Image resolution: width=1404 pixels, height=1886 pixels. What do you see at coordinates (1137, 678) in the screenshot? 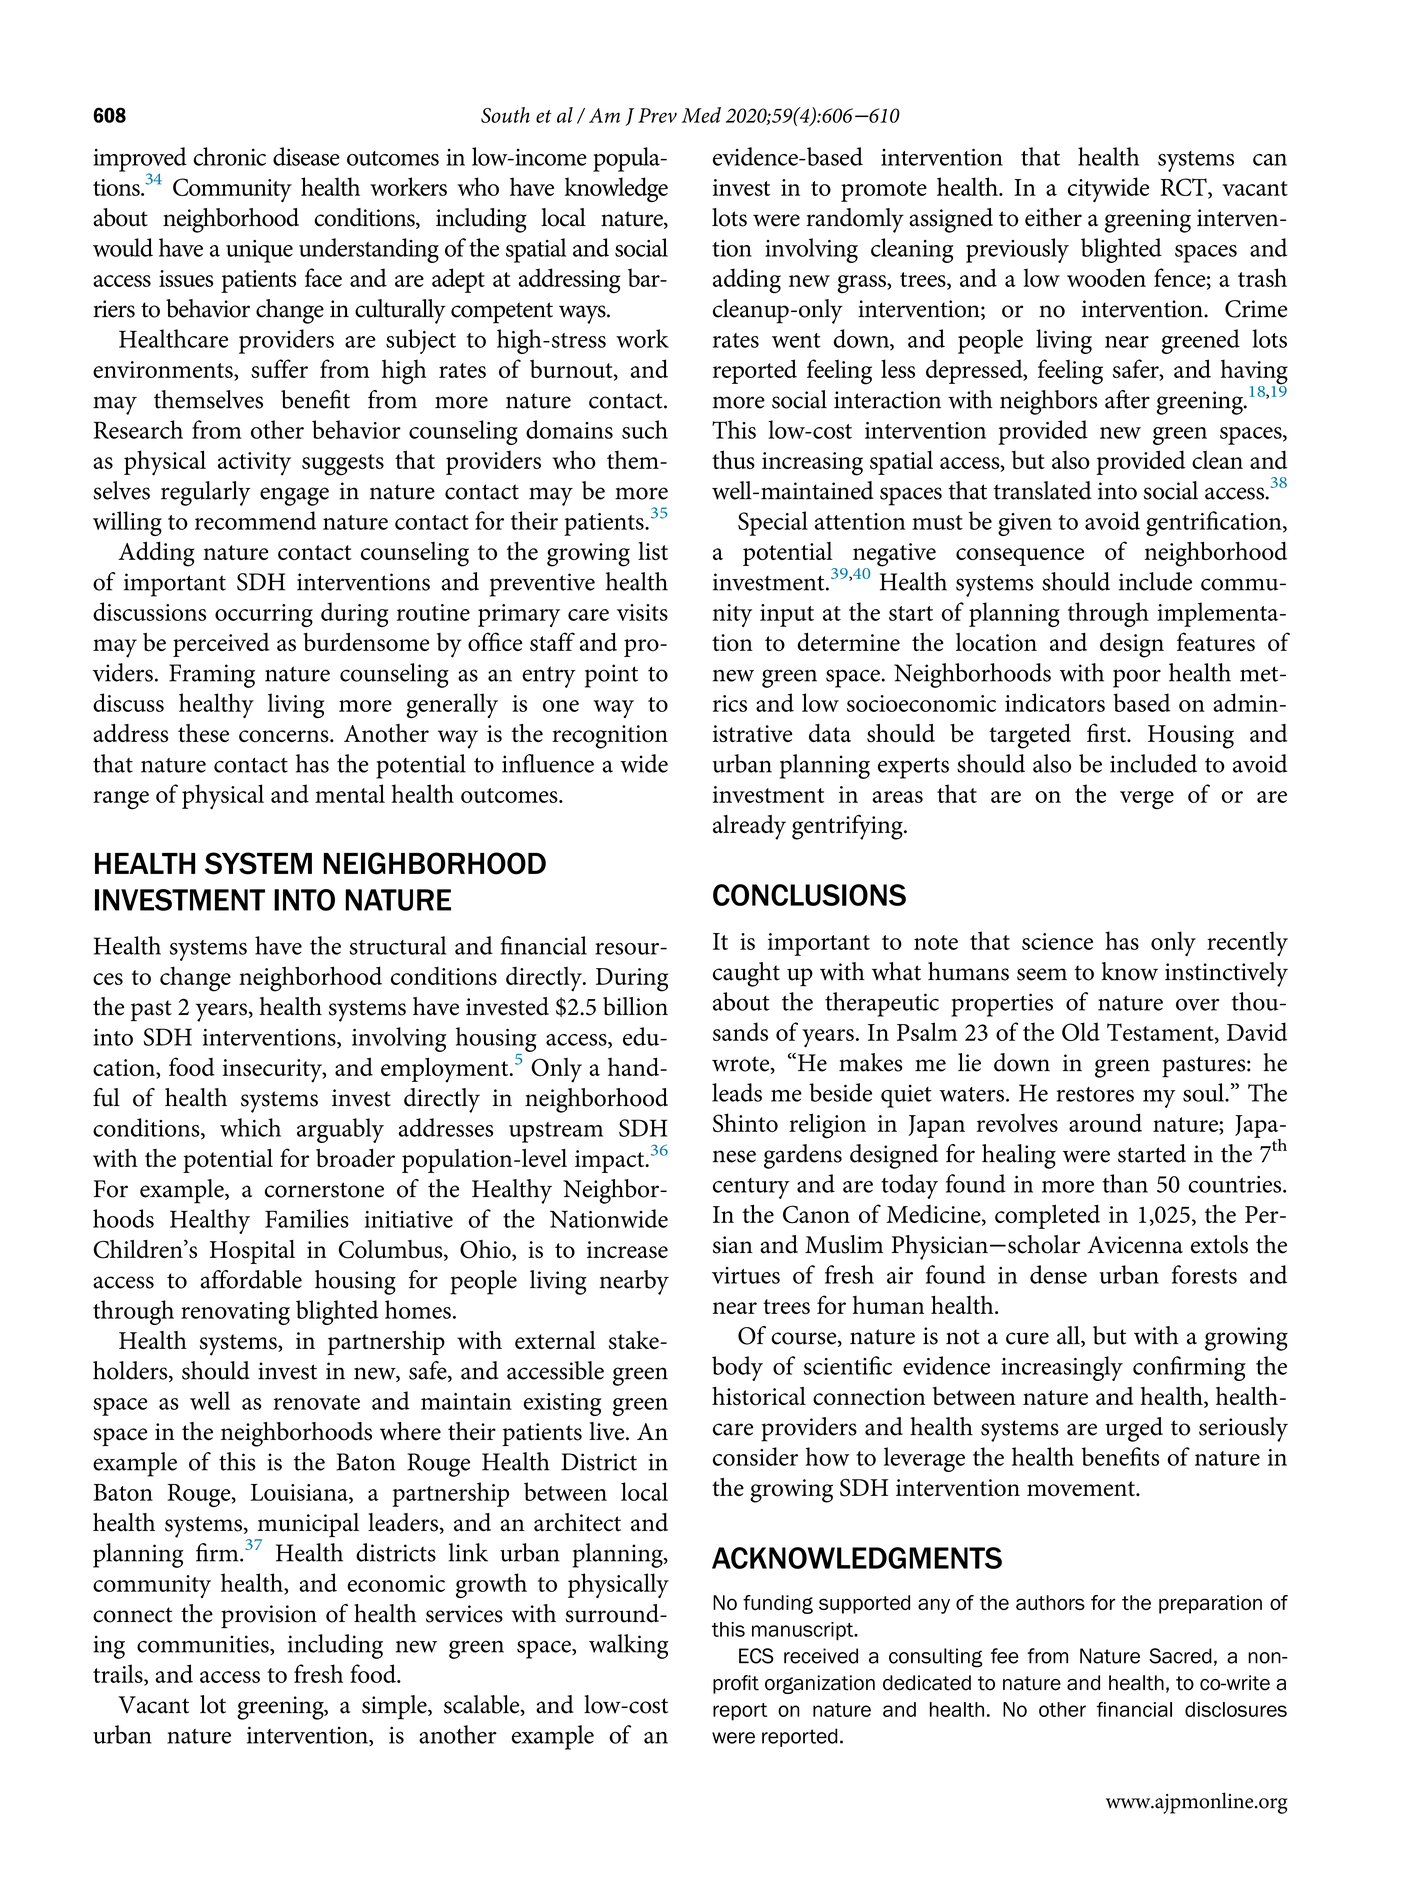
I see `poor` at bounding box center [1137, 678].
